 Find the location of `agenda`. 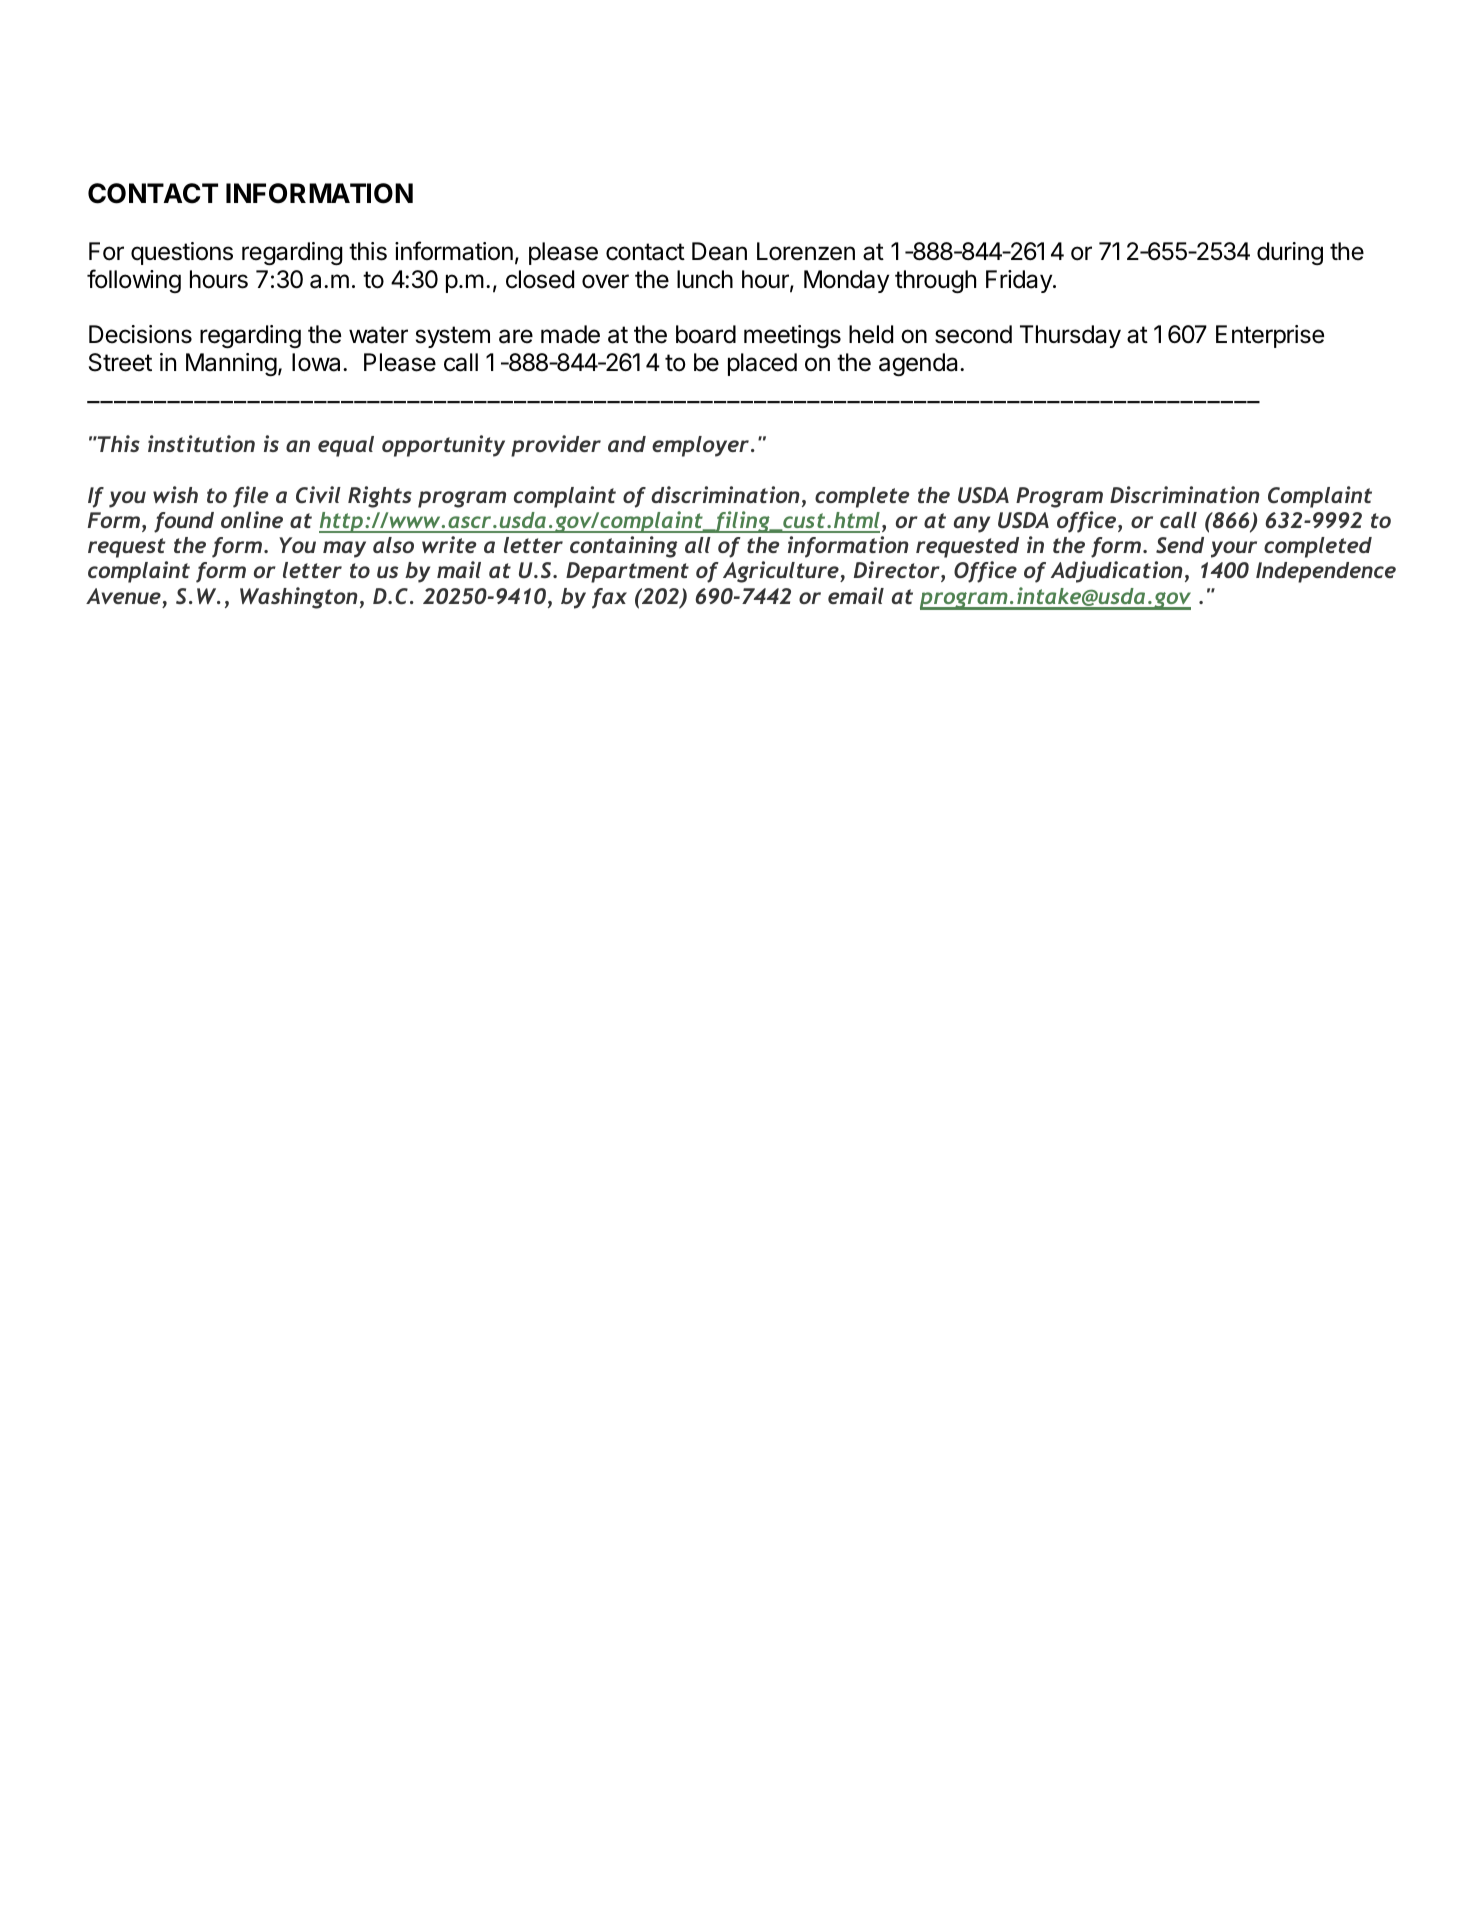

agenda is located at coordinates (920, 364).
